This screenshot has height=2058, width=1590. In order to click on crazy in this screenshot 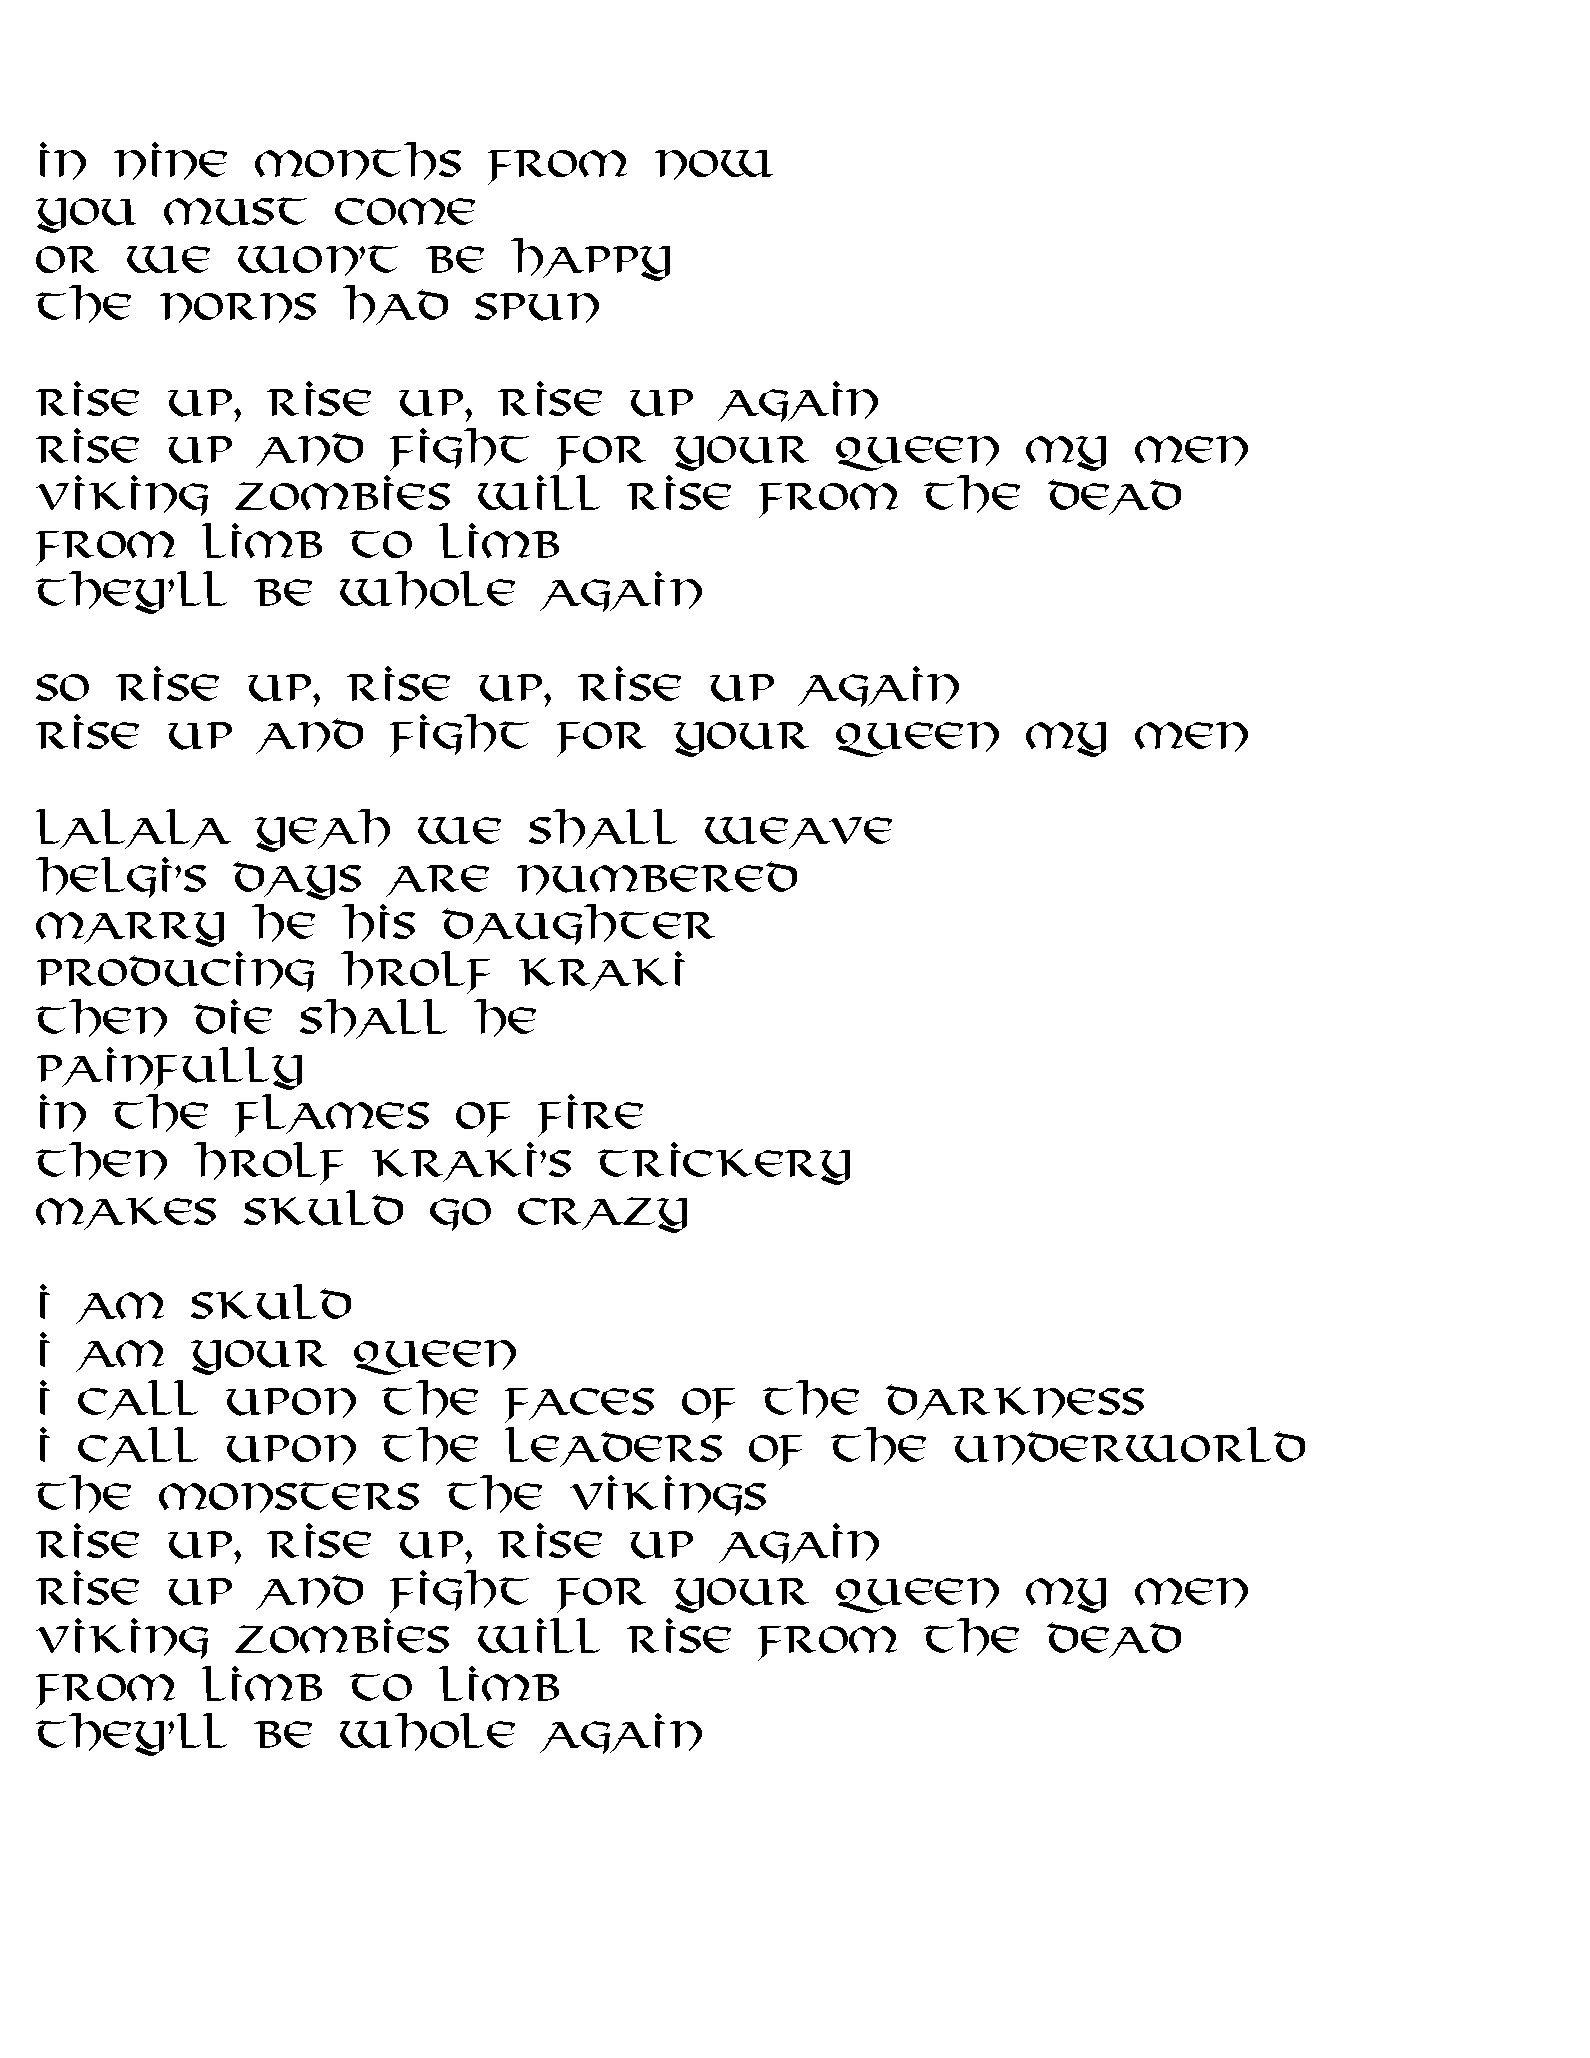, I will do `click(602, 1215)`.
